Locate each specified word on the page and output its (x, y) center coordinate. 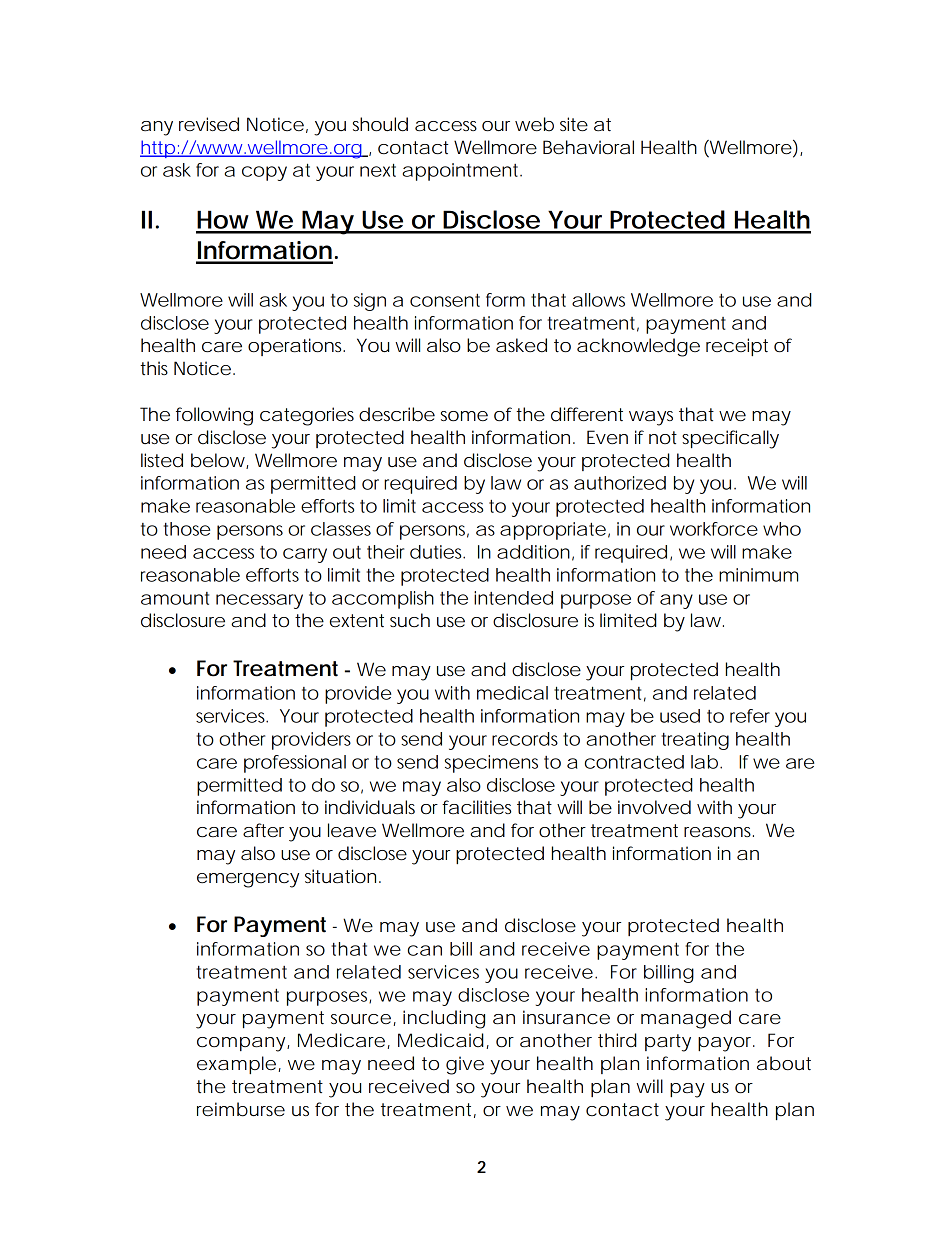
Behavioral (588, 147)
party (668, 1043)
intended (513, 598)
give (465, 1065)
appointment (462, 172)
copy (264, 173)
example (236, 1065)
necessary (259, 601)
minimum (758, 575)
